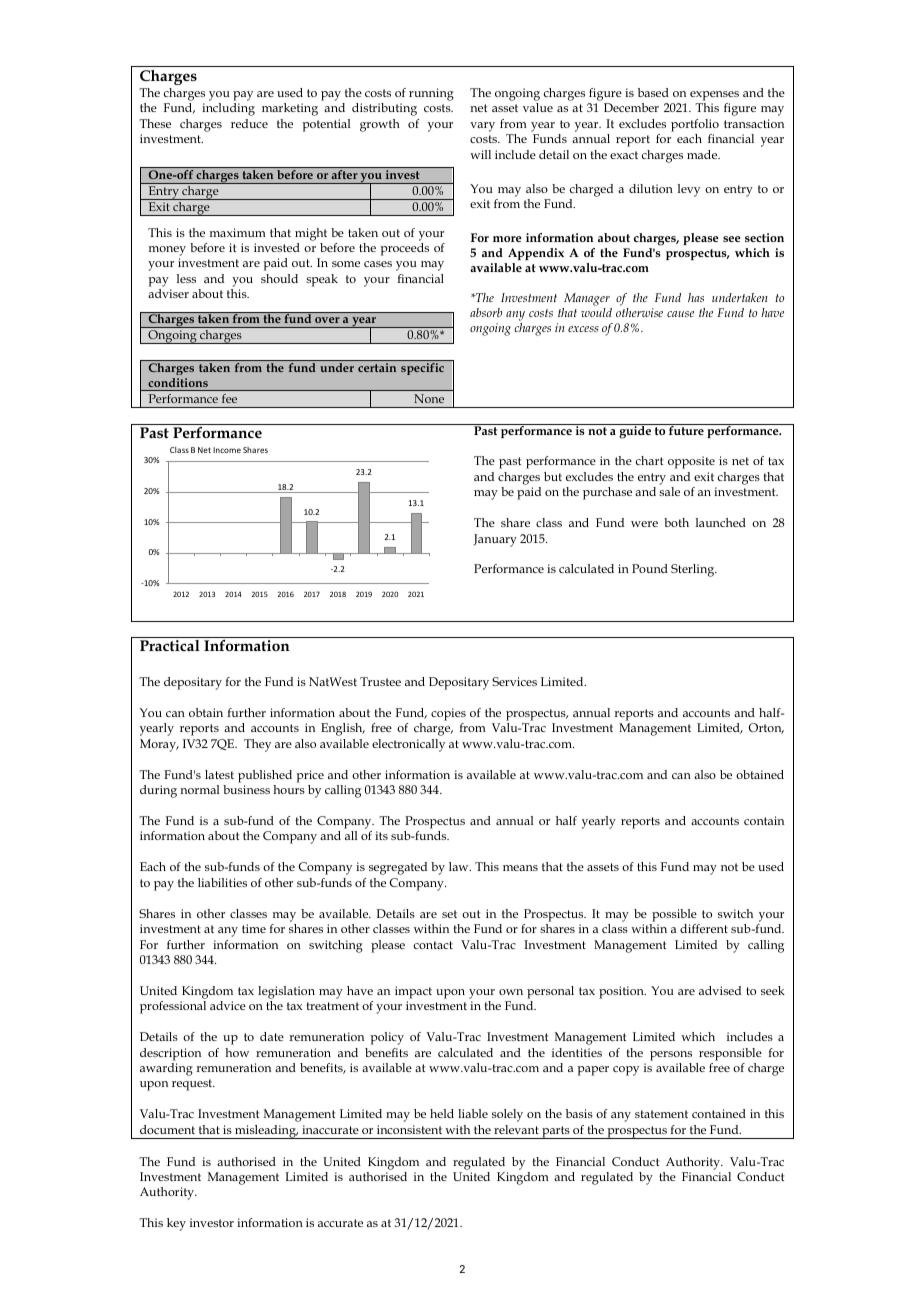 Image resolution: width=924 pixels, height=1308 pixels. Describe the element at coordinates (514, 681) in the page. I see `Services` at that location.
